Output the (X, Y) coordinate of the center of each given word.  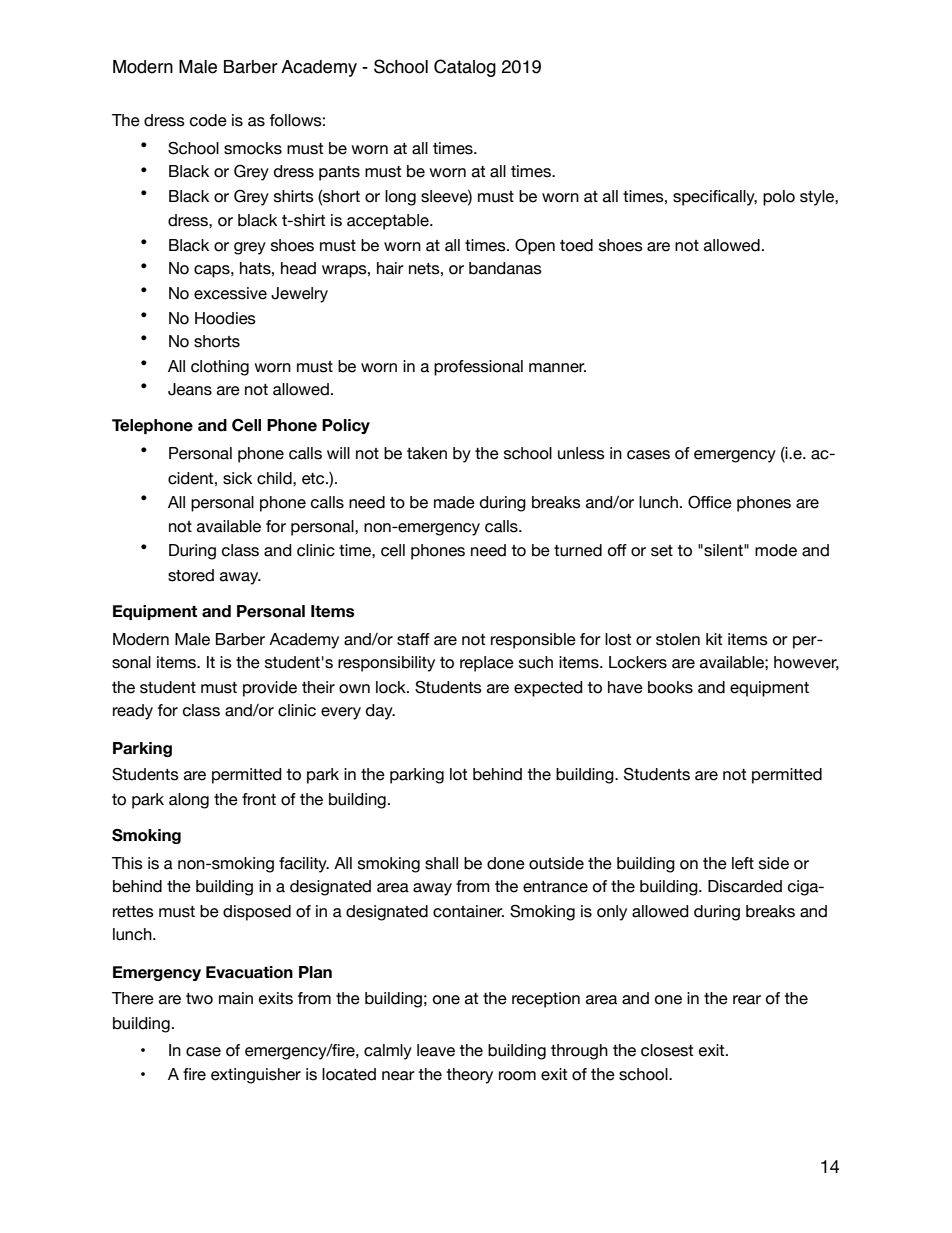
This (127, 863)
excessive (230, 293)
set (662, 551)
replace (487, 664)
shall (441, 863)
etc (314, 479)
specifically (715, 198)
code (208, 120)
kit (714, 639)
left (743, 863)
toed (576, 245)
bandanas (505, 268)
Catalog (465, 68)
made (454, 502)
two (199, 999)
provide (270, 689)
